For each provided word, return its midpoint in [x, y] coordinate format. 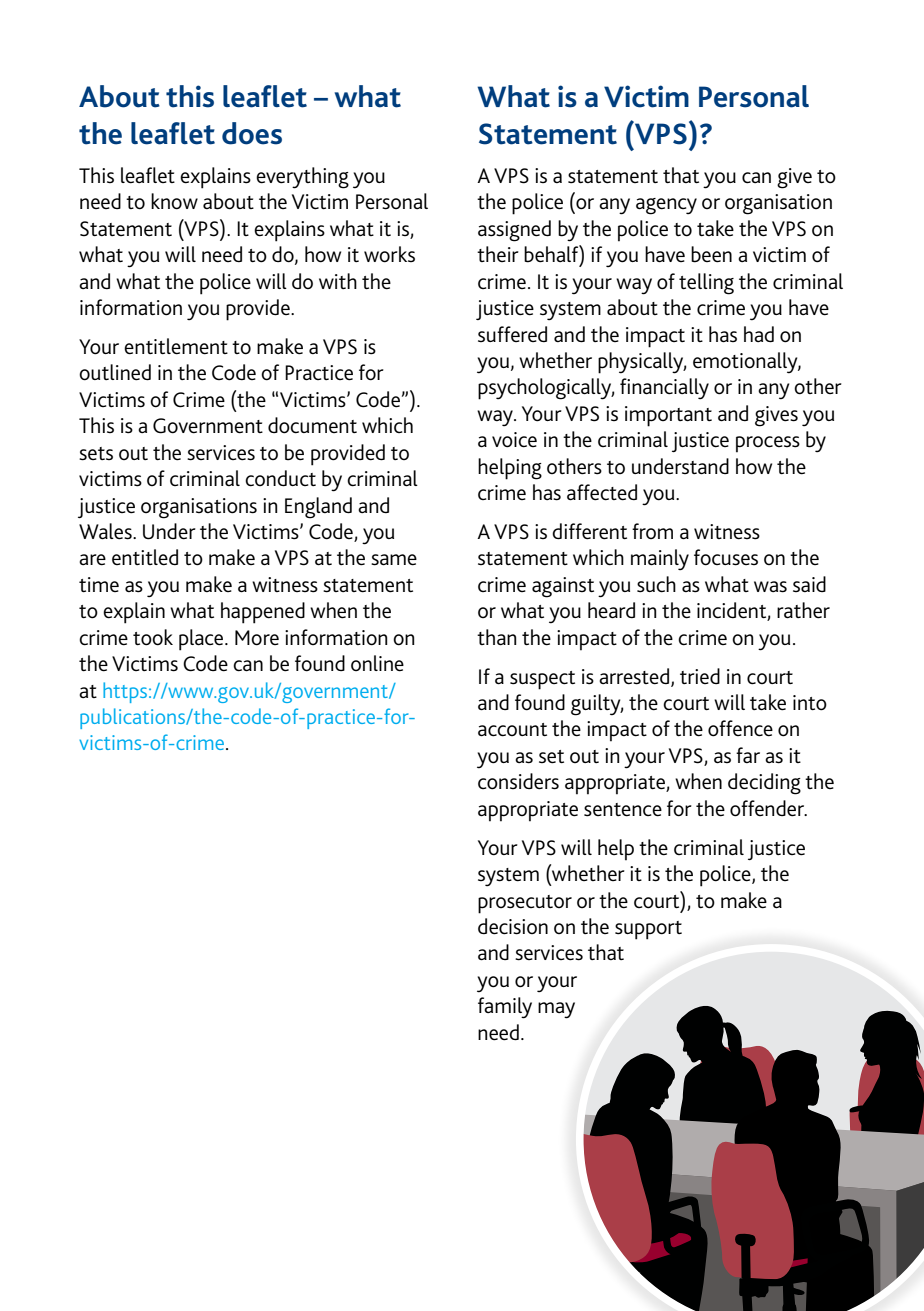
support [648, 930]
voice [514, 440]
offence [740, 728]
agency [666, 206]
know [174, 201]
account [512, 730]
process [768, 444]
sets [96, 454]
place [202, 640]
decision [513, 926]
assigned [514, 231]
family [505, 1008]
